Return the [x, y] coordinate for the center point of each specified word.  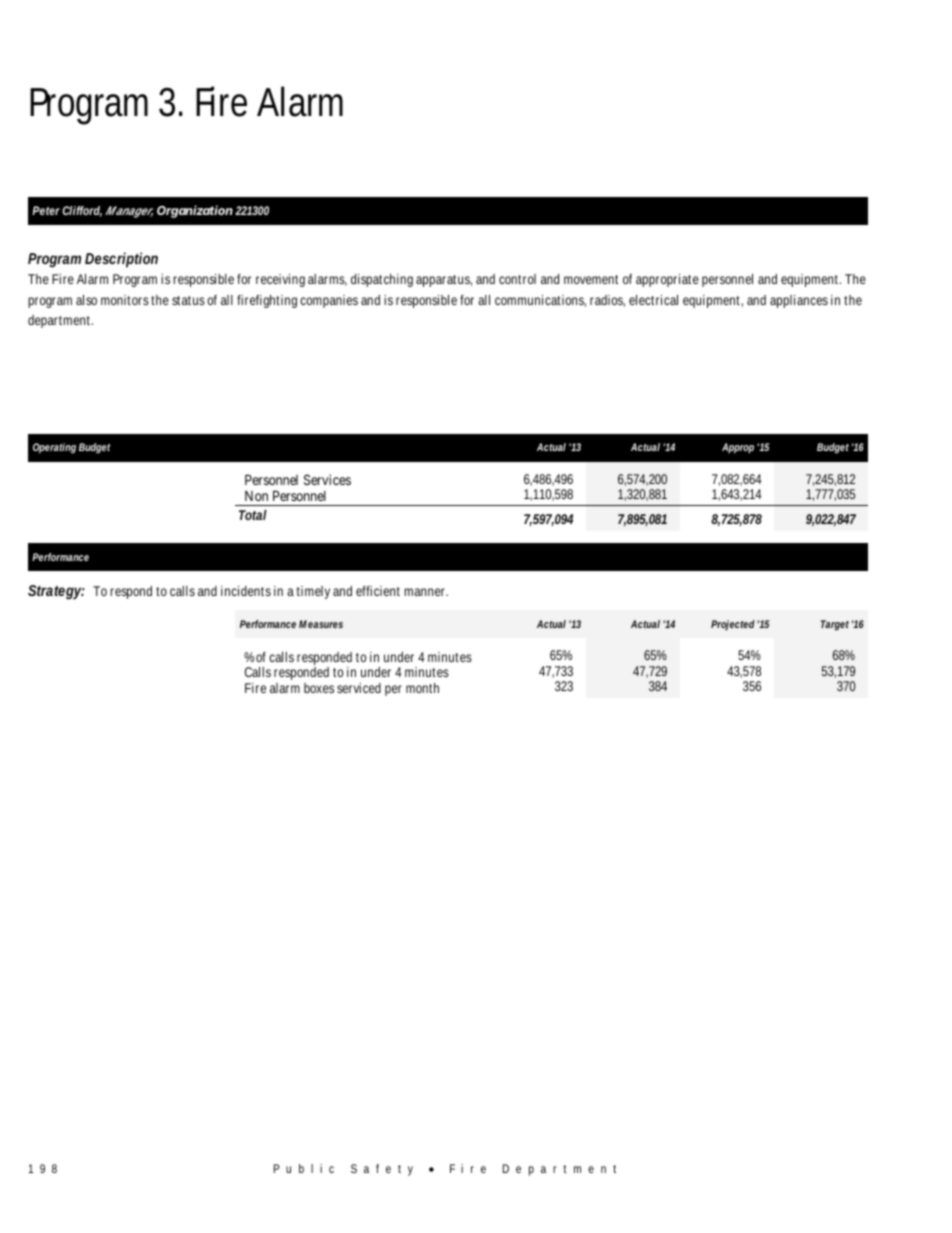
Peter [46, 210]
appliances [799, 301]
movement [591, 279]
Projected [733, 625]
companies [329, 301]
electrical [653, 300]
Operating [54, 448]
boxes [319, 688]
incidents [246, 591]
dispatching [382, 280]
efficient [378, 591]
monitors [125, 300]
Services [327, 479]
